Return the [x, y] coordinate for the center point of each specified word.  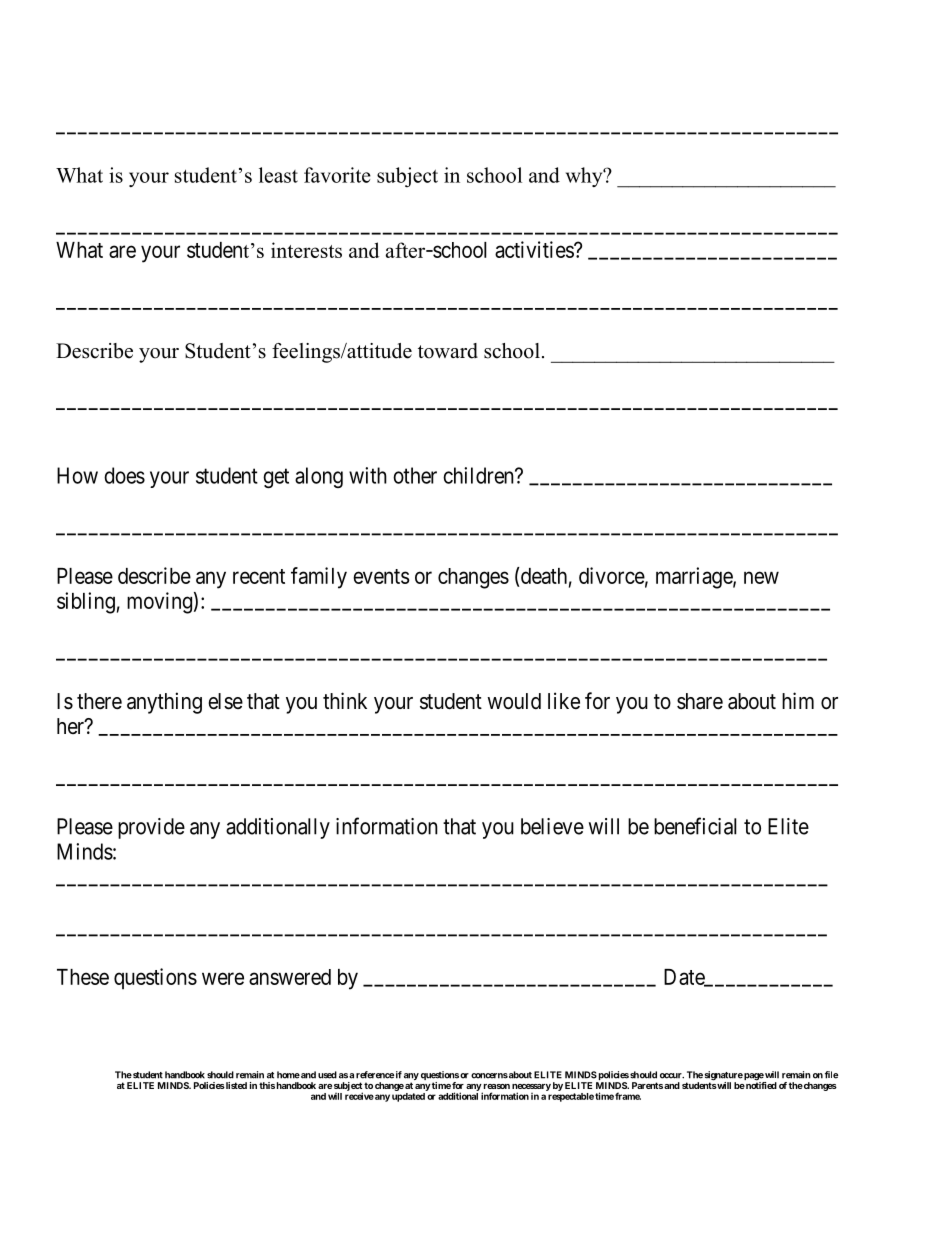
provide [151, 828]
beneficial [695, 826]
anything [164, 703]
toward [448, 351]
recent [259, 576]
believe [552, 826]
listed [235, 1085]
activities [535, 249]
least [278, 175]
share [700, 701]
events [381, 576]
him [798, 700]
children [479, 475]
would [514, 701]
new [761, 577]
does [124, 475]
